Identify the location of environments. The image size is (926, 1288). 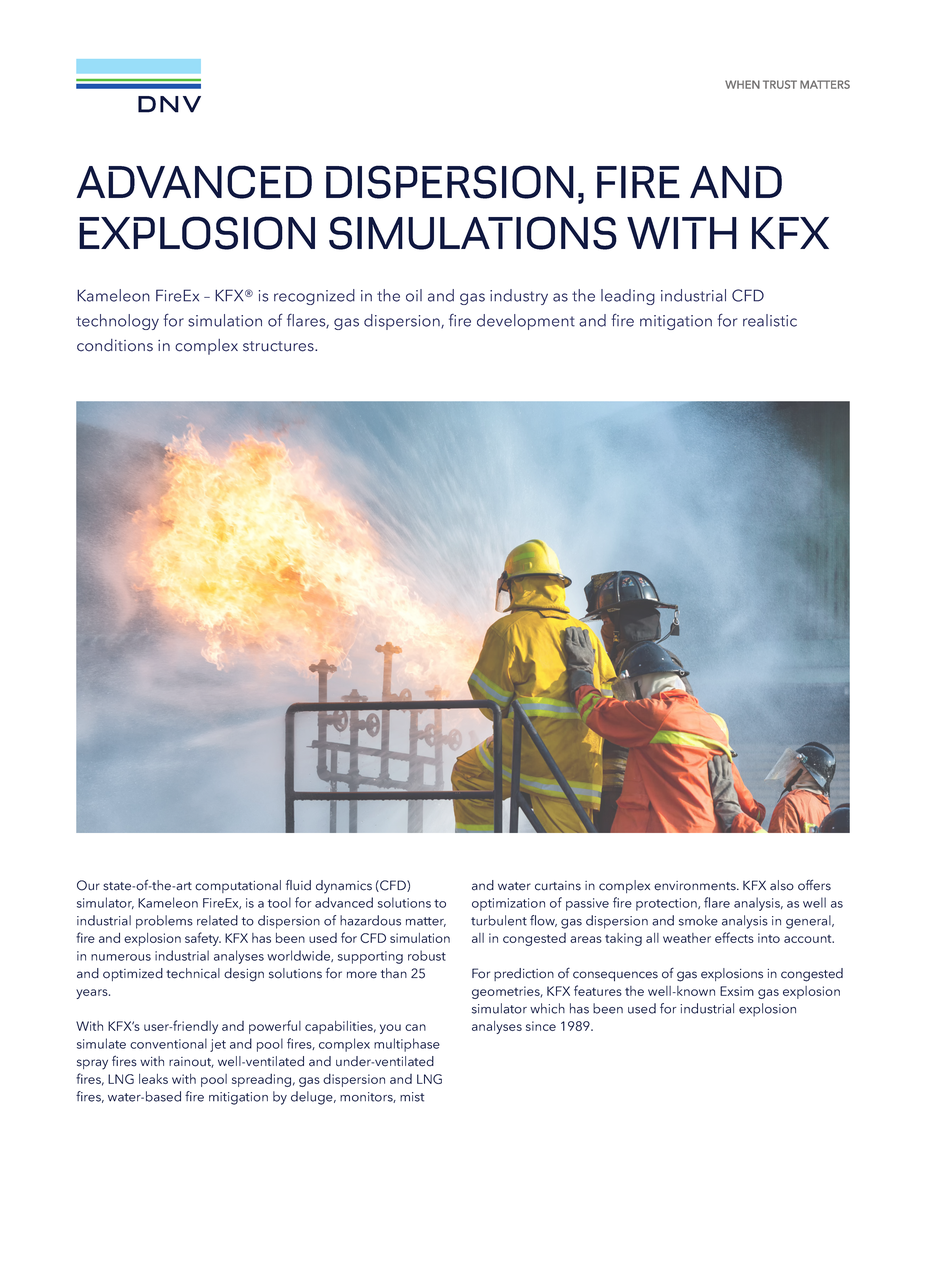
(696, 886).
